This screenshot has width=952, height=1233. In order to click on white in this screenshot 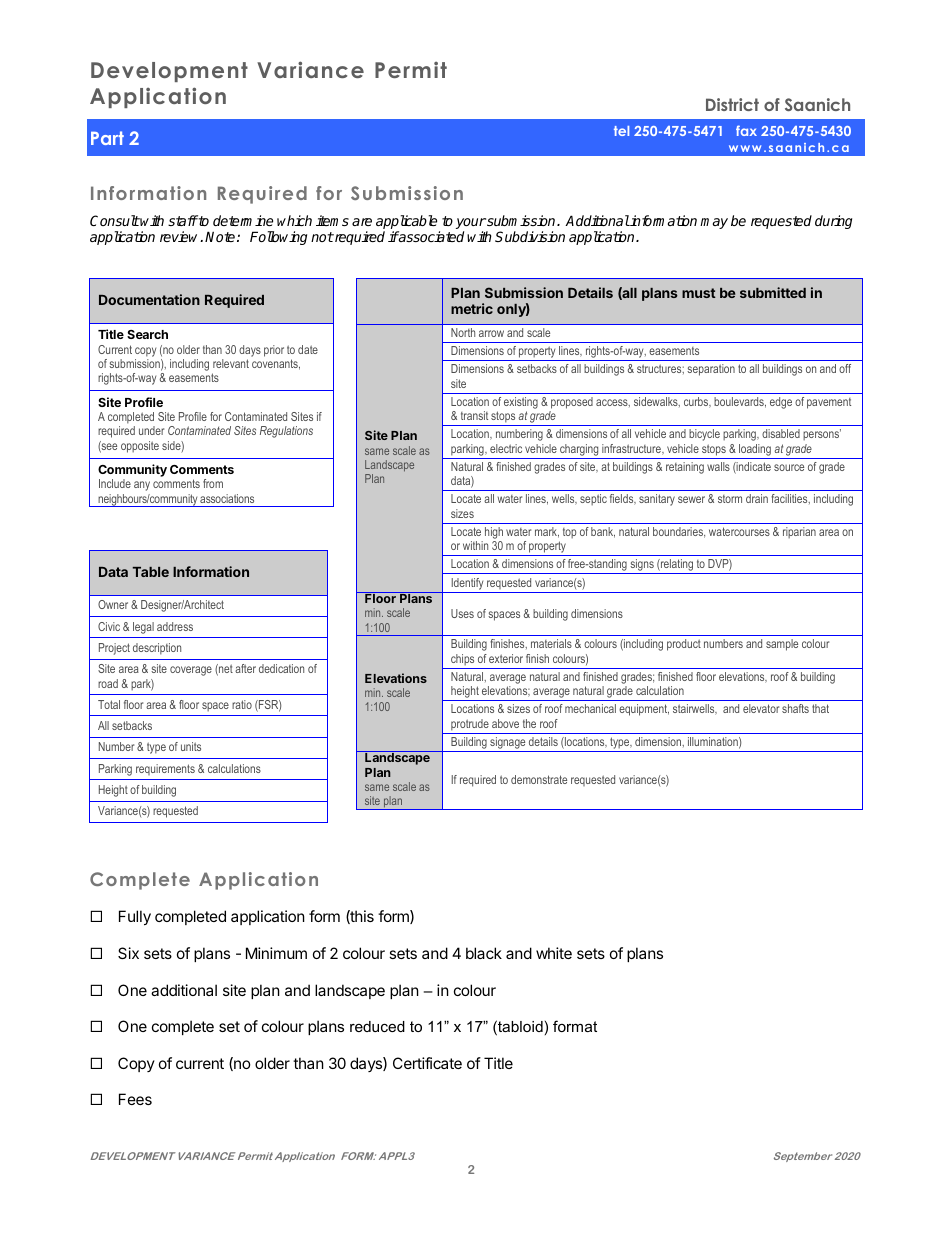, I will do `click(554, 953)`.
